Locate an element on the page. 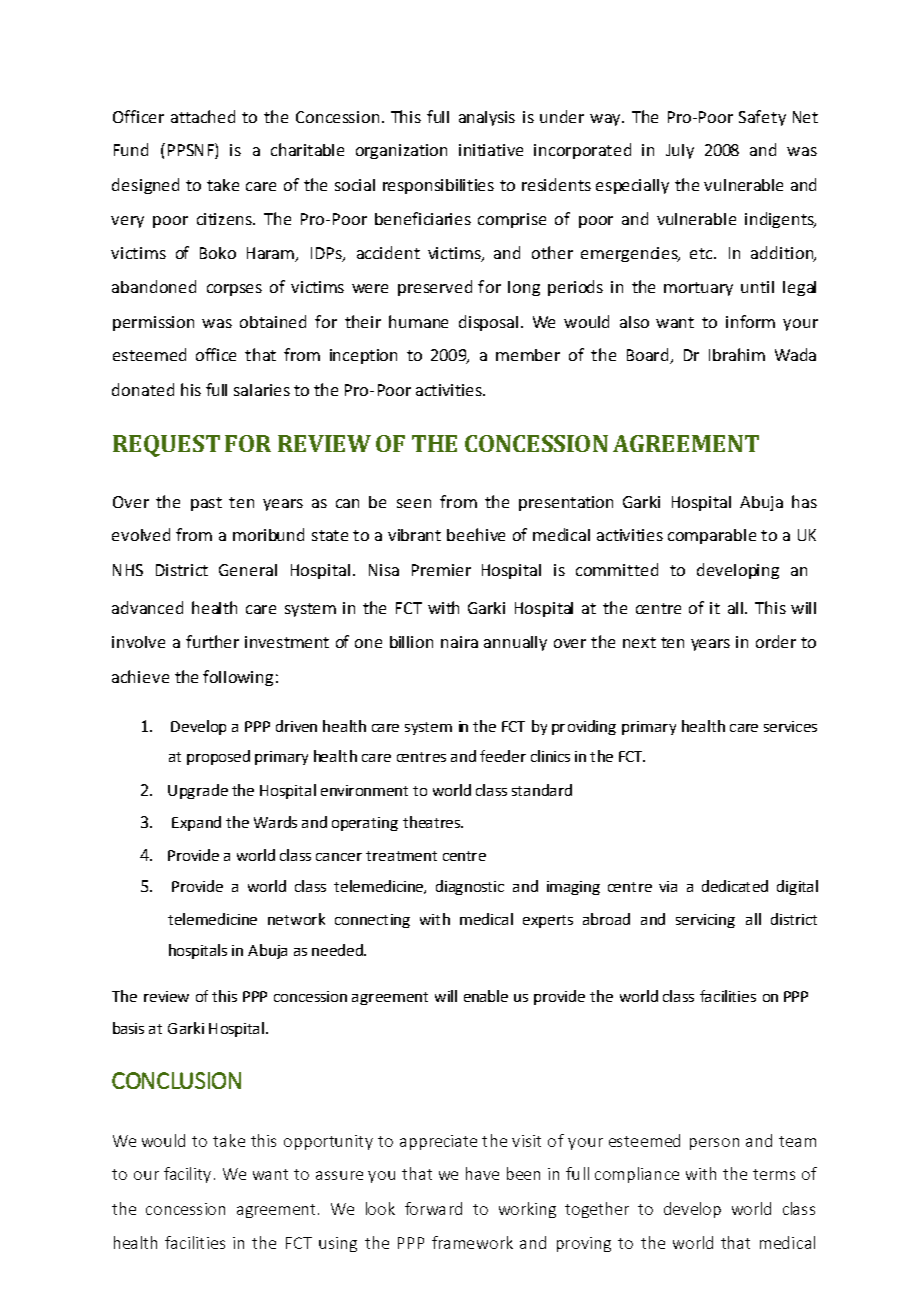 Image resolution: width=924 pixels, height=1307 pixels. initiative is located at coordinates (491, 150).
